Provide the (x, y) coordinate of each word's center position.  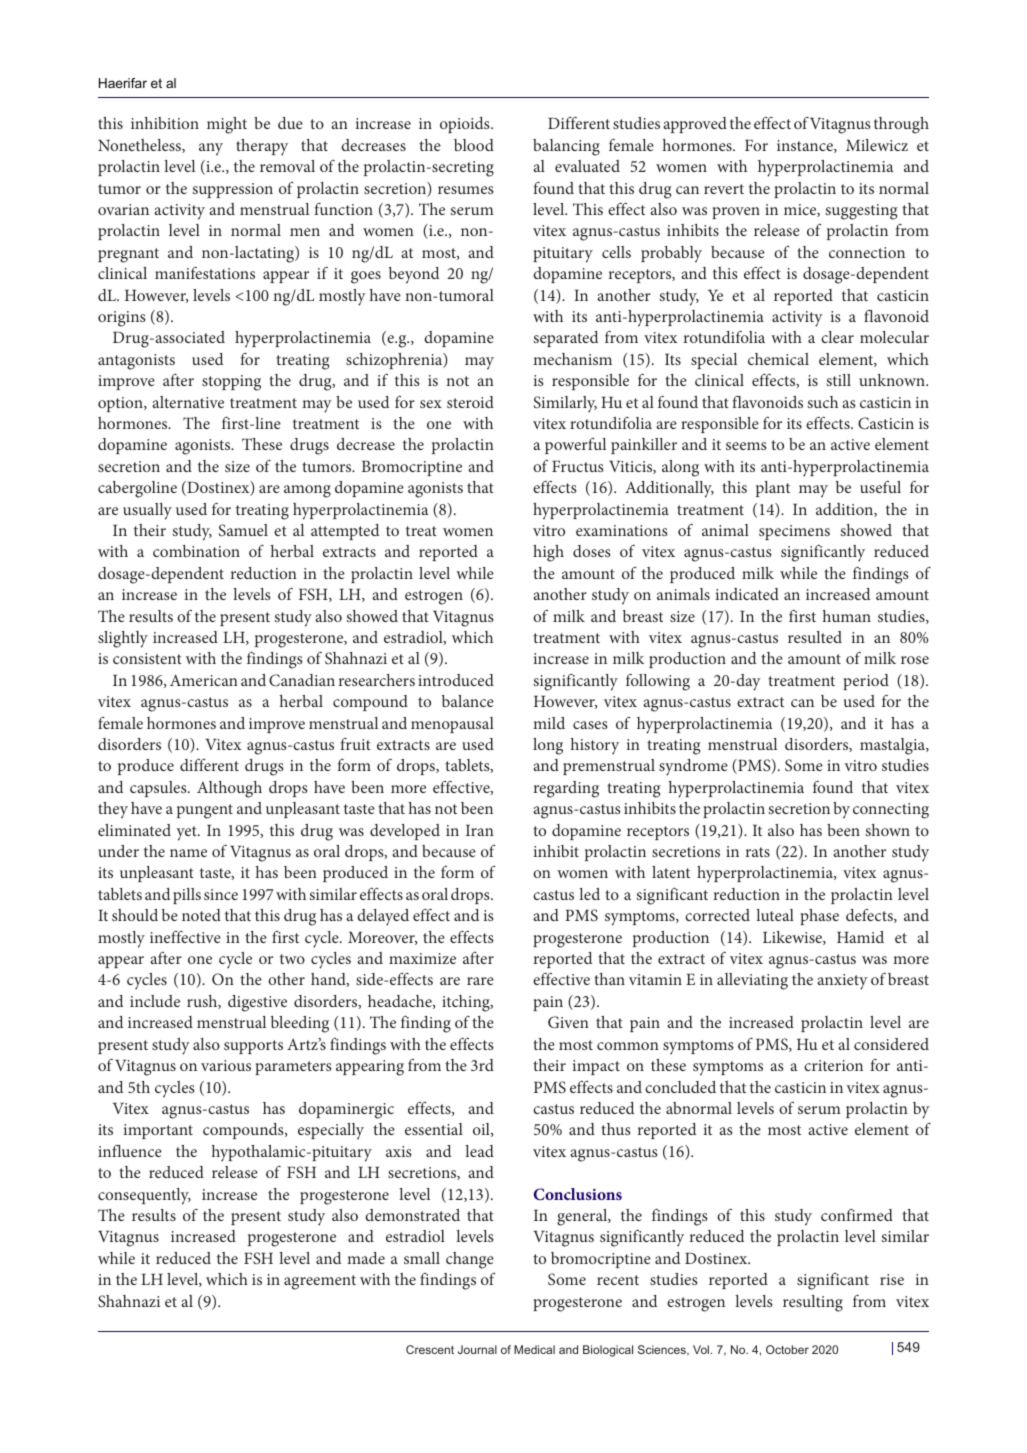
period (866, 682)
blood (474, 145)
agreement (320, 1282)
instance (806, 146)
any (211, 149)
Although (229, 789)
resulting (813, 1303)
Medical (534, 1349)
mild (549, 723)
